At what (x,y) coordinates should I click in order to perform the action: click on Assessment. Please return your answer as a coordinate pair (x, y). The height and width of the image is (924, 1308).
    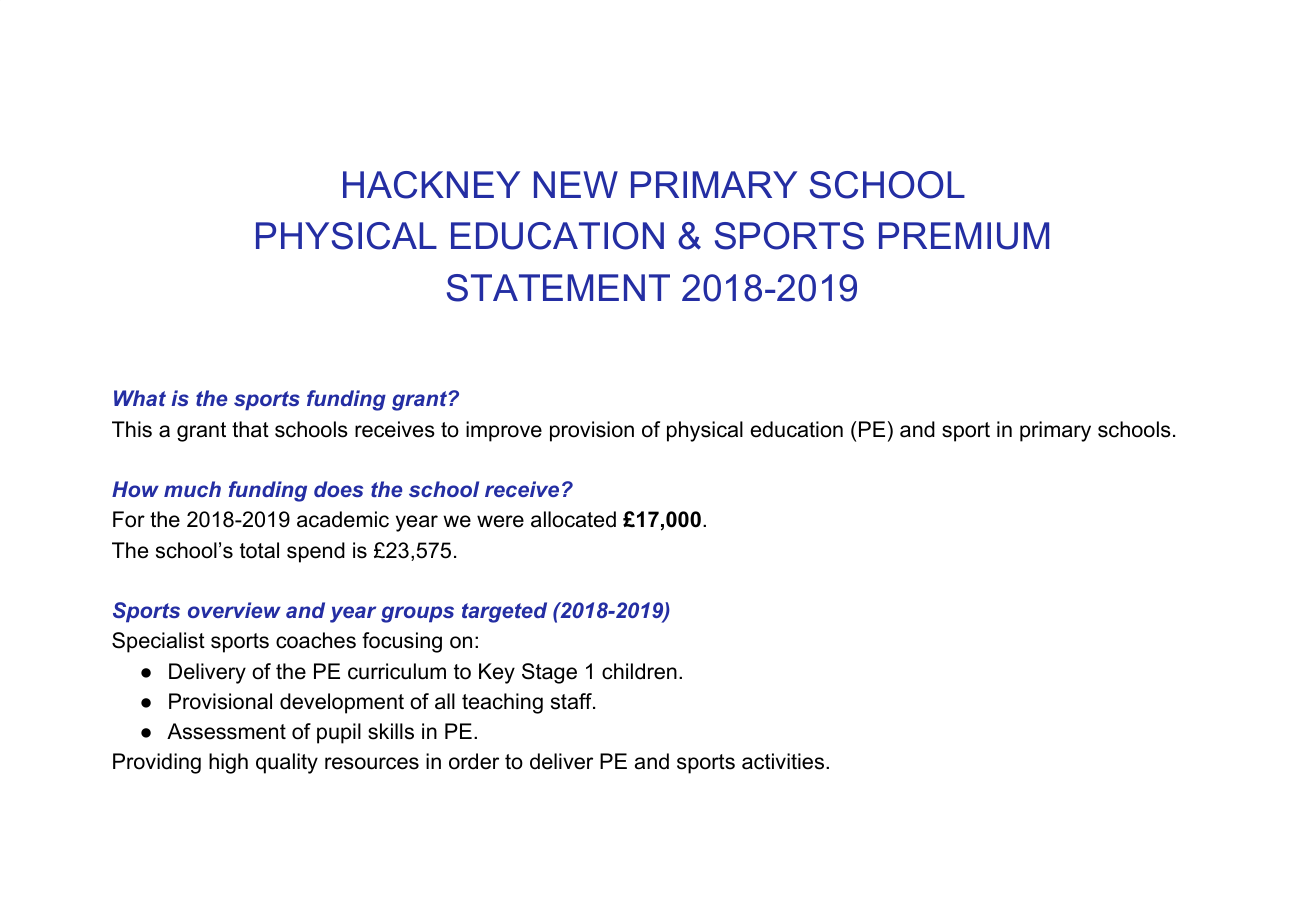
    Looking at the image, I should click on (226, 731).
